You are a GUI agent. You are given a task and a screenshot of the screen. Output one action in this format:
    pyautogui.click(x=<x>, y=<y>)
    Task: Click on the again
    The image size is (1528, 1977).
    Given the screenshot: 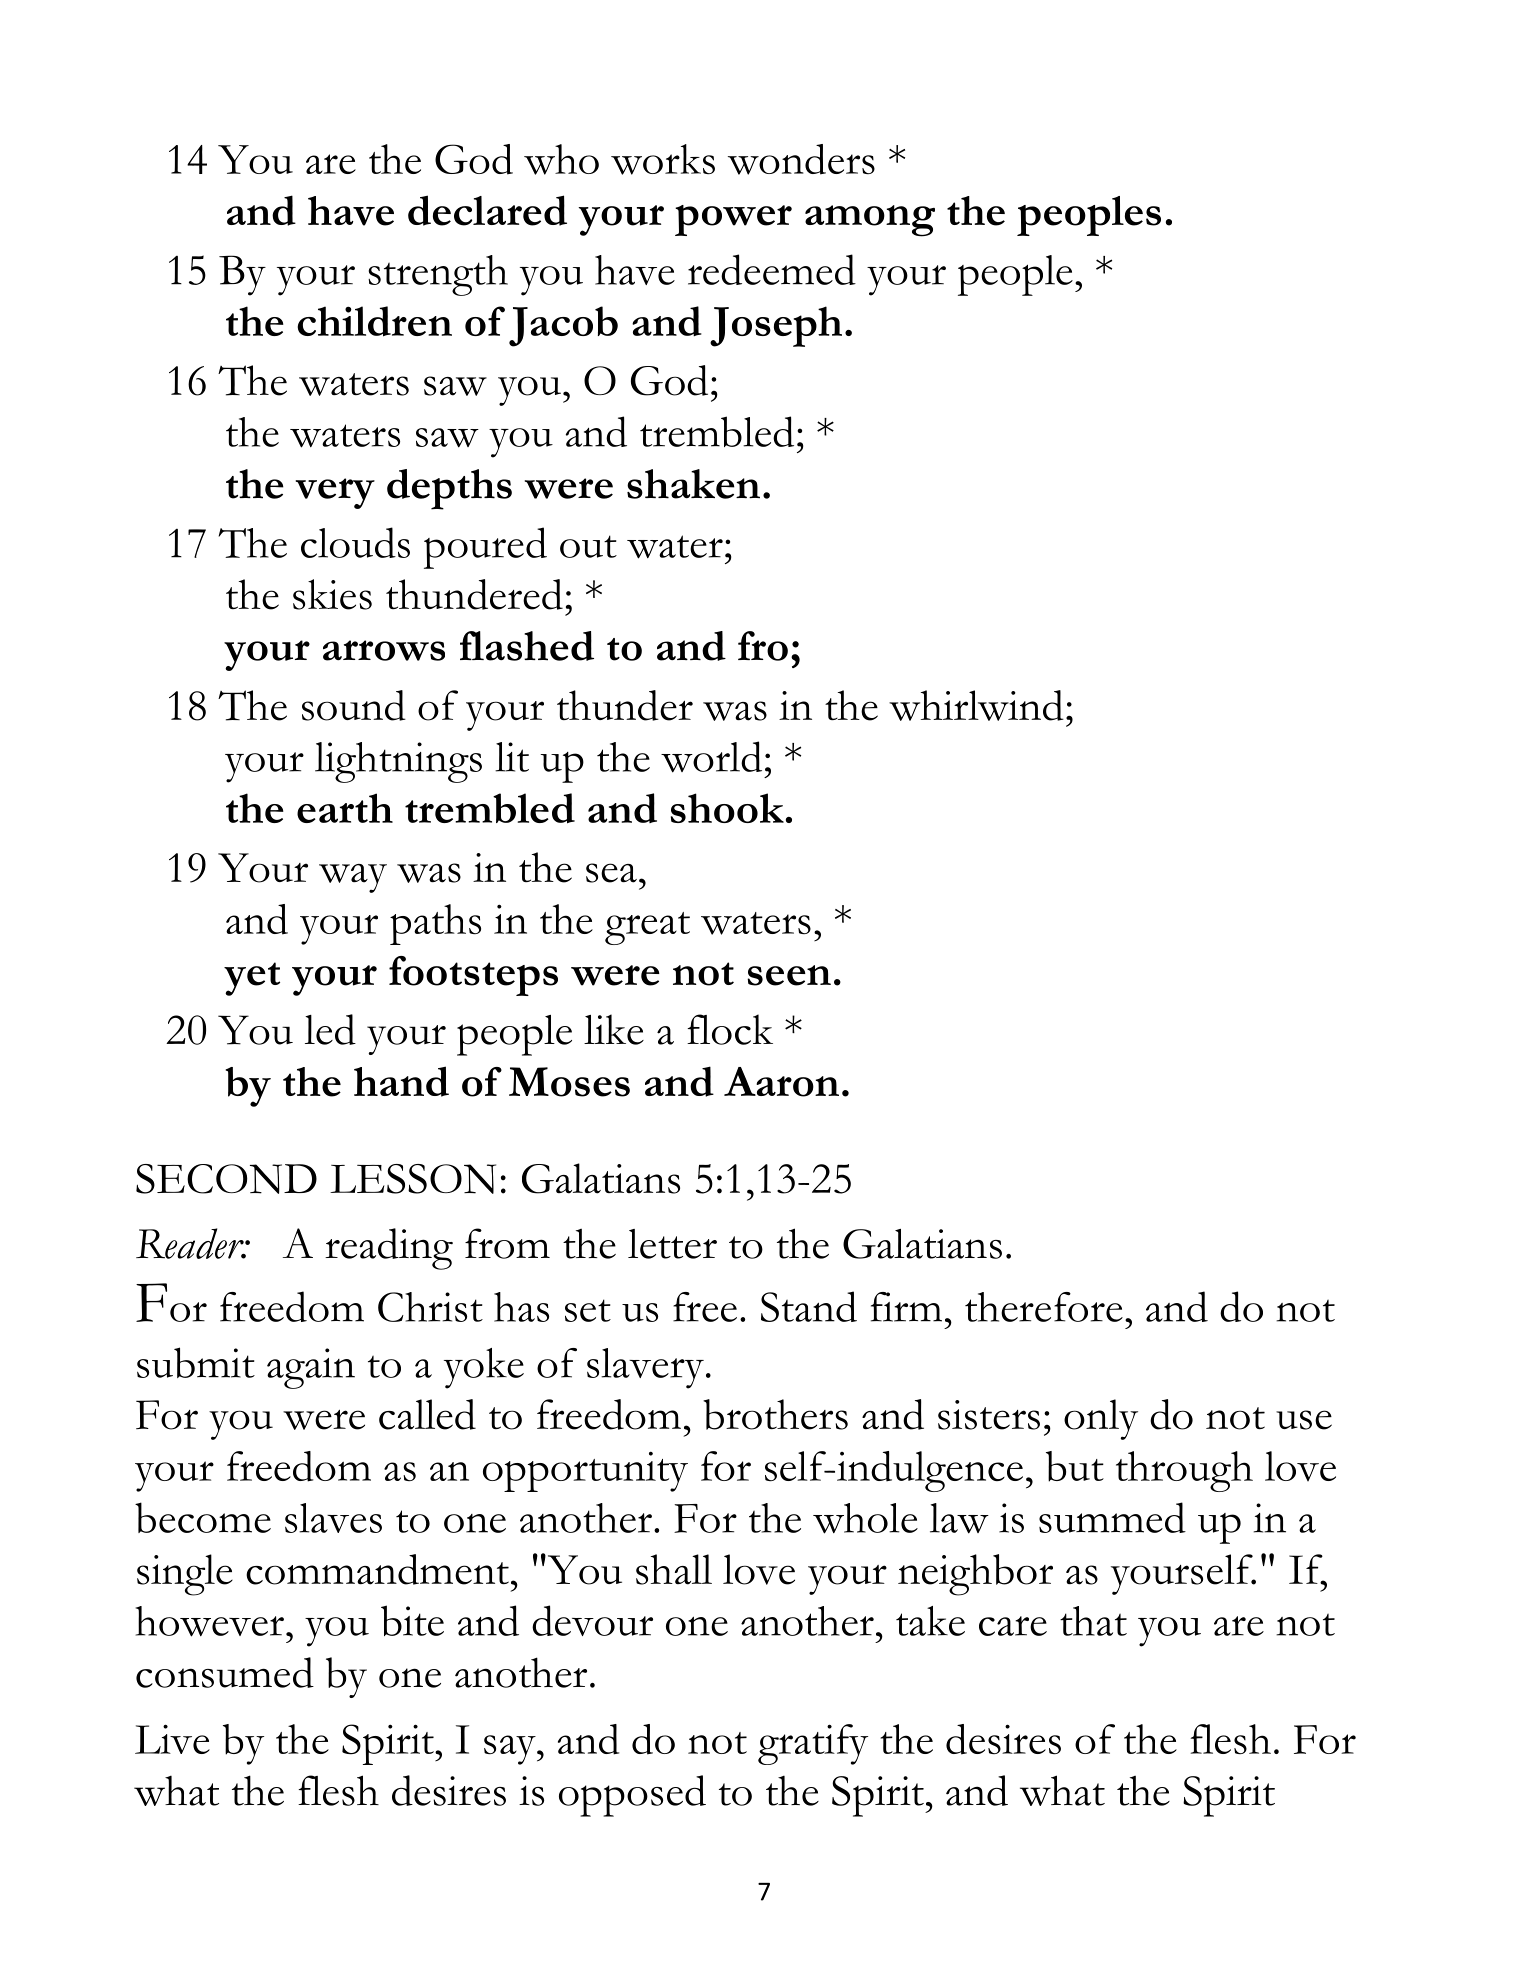 What is the action you would take?
    pyautogui.click(x=311, y=1368)
